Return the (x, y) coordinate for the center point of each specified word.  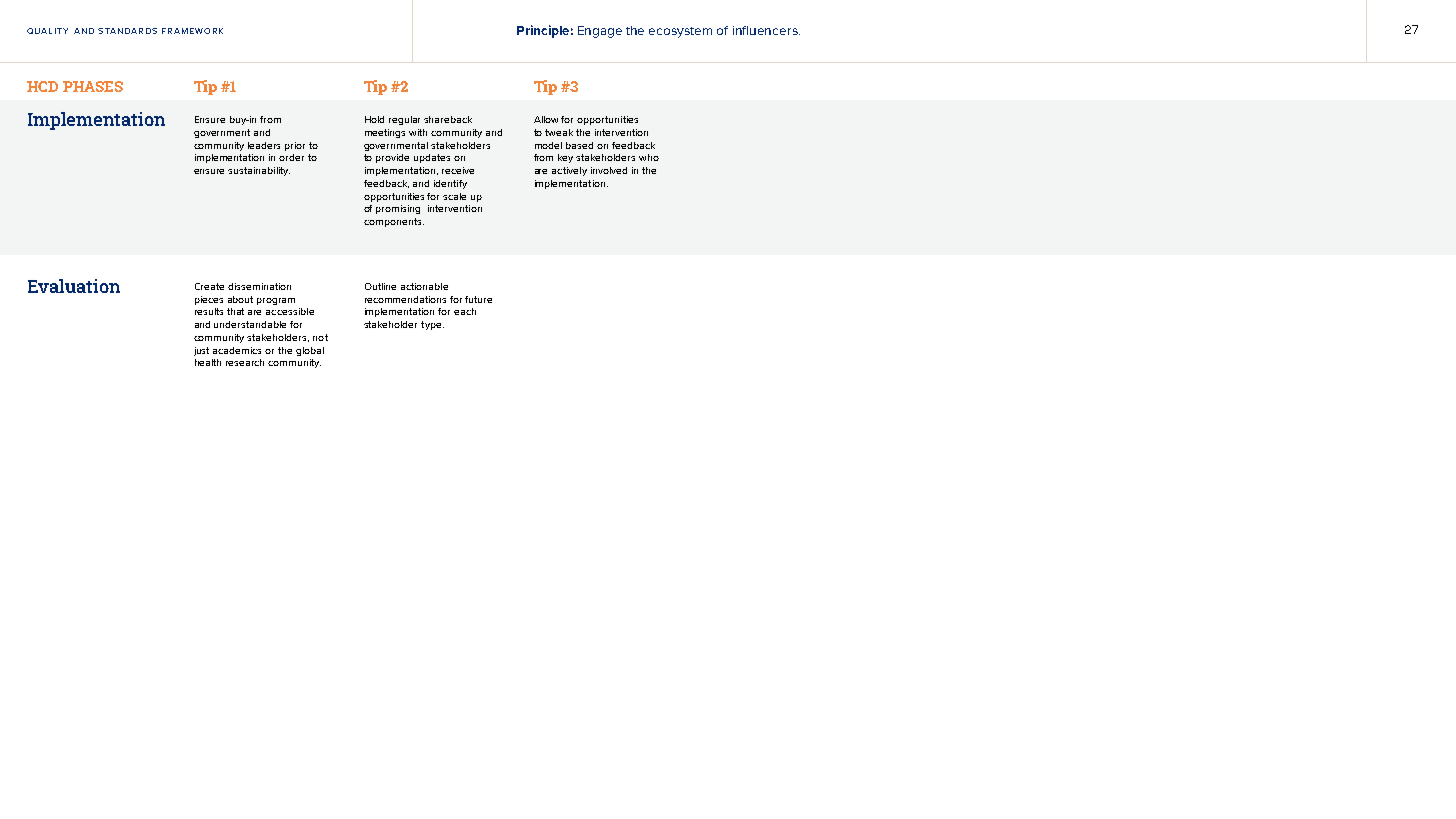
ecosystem (680, 32)
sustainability (259, 171)
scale (454, 196)
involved (609, 170)
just (201, 351)
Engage (600, 32)
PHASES (93, 86)
